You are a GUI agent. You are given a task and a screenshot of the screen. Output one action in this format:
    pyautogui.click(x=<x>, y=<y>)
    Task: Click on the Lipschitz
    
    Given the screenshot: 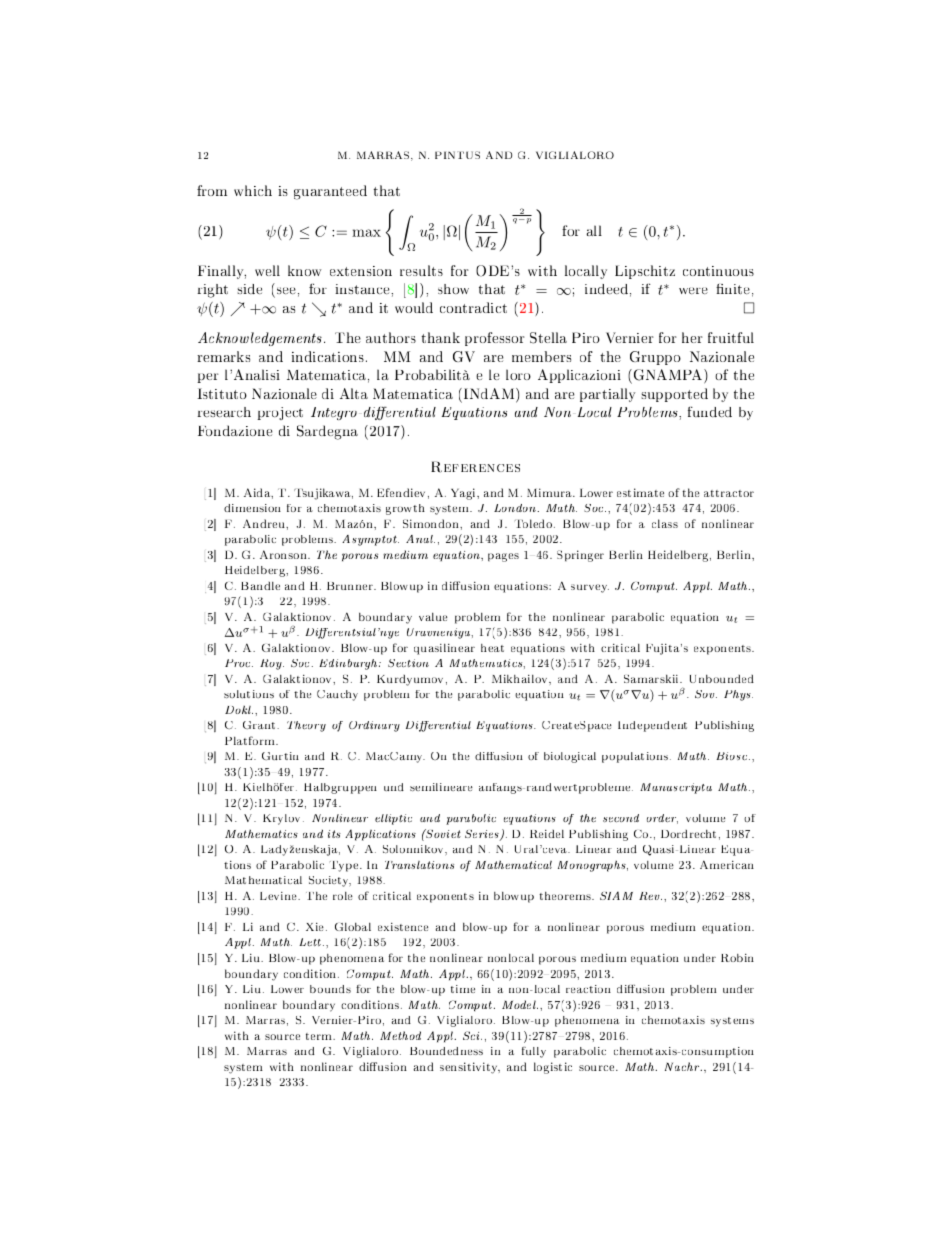 What is the action you would take?
    pyautogui.click(x=645, y=272)
